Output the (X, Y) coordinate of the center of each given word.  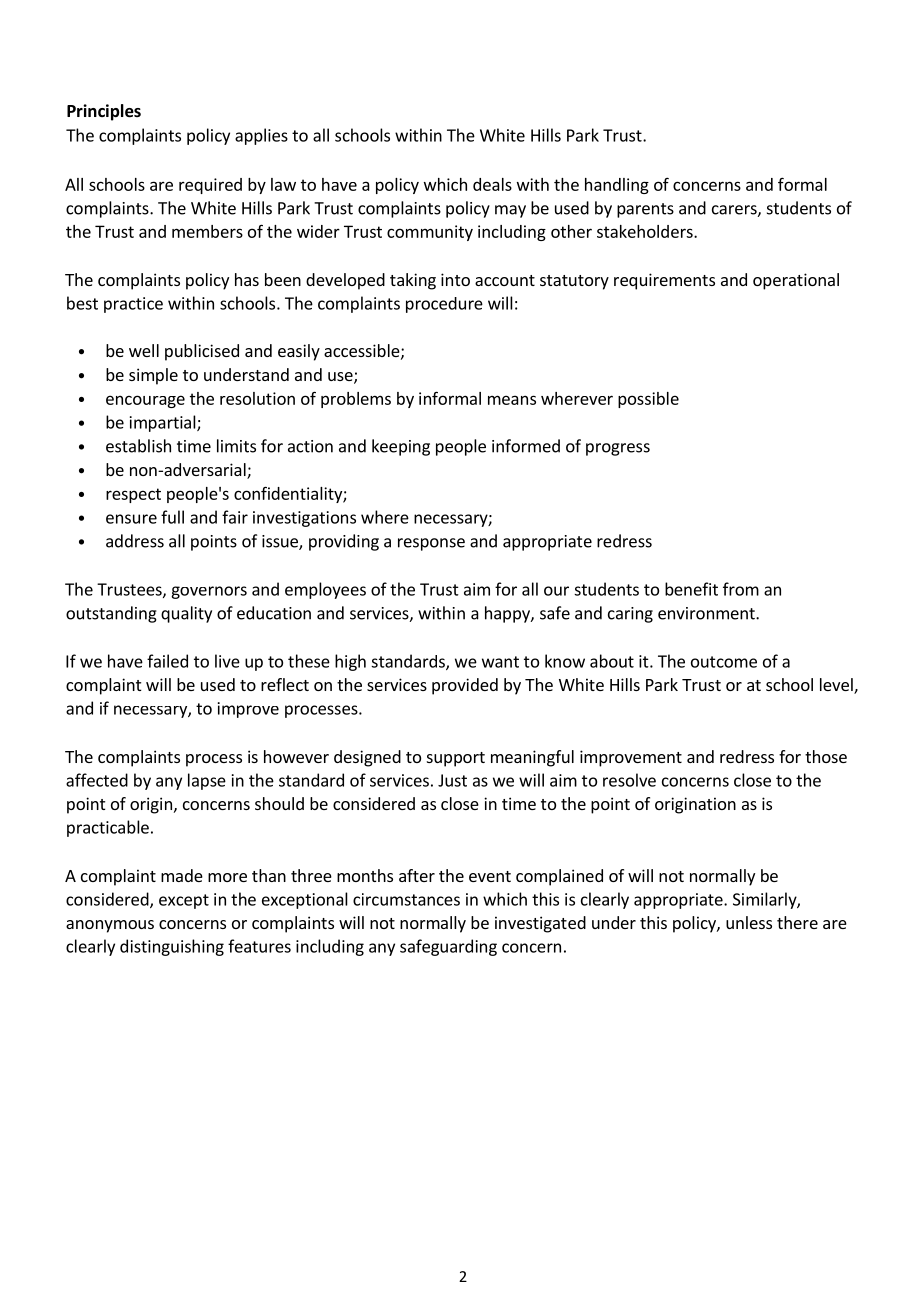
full (172, 517)
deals (492, 184)
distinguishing (172, 947)
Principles (104, 112)
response (431, 544)
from (741, 589)
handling (617, 186)
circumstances (406, 899)
